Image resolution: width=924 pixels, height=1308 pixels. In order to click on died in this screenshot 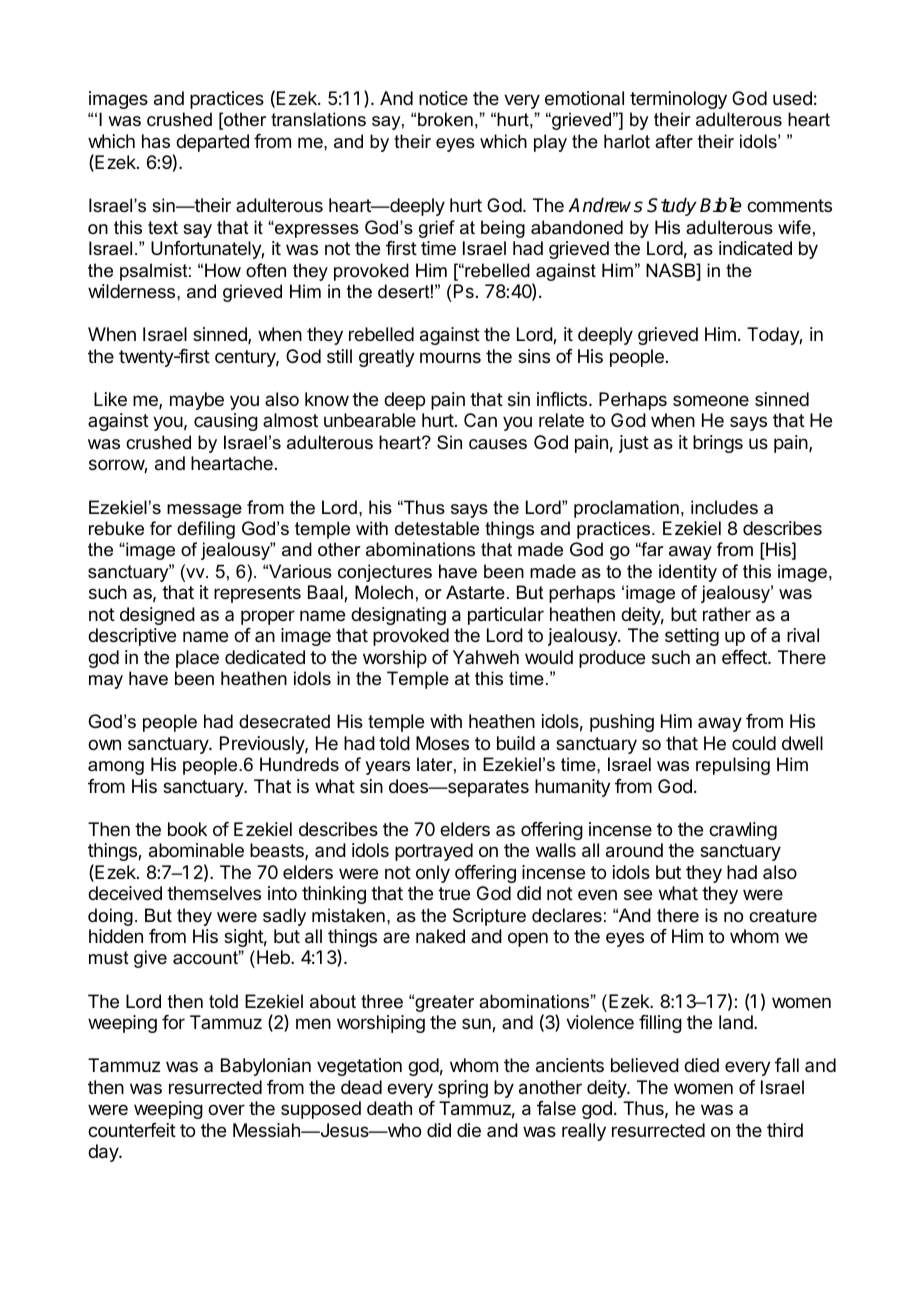, I will do `click(701, 1065)`.
